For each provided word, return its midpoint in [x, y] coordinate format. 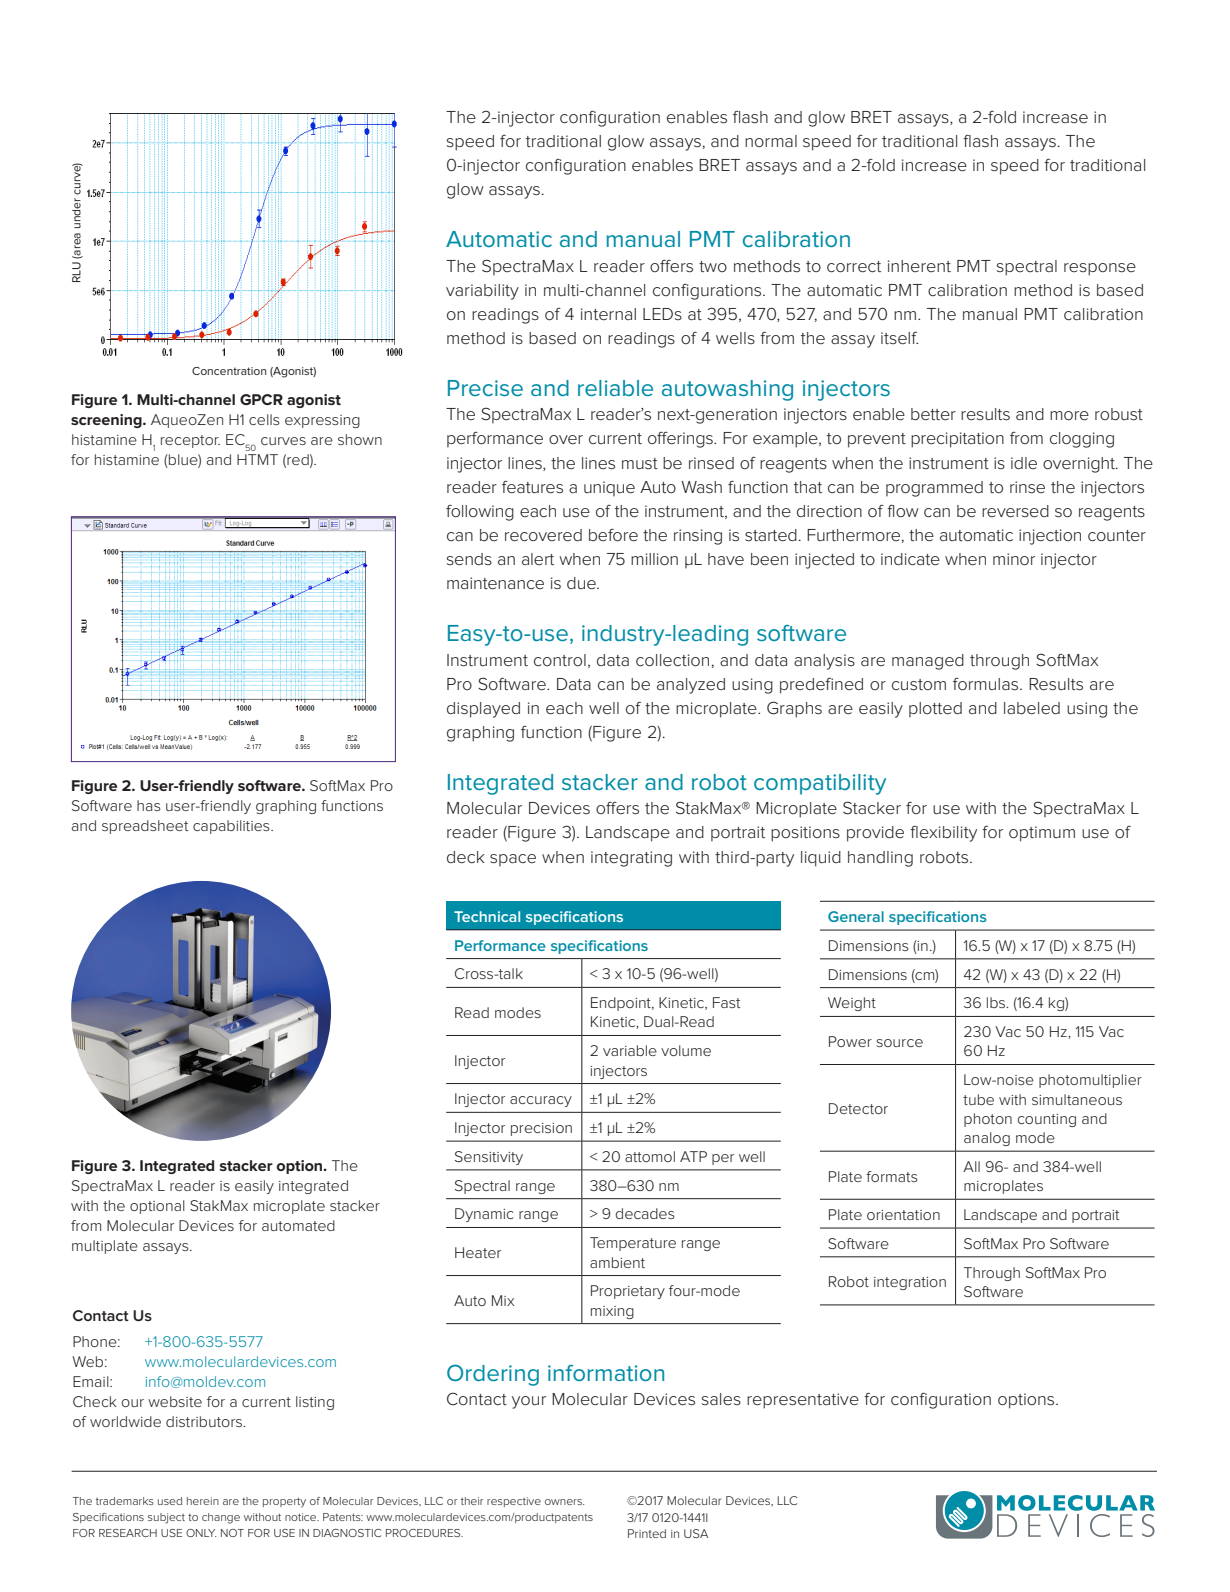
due [582, 583]
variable [630, 1050]
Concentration [229, 371]
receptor [190, 441]
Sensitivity [489, 1158]
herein [203, 1501]
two [713, 266]
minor [1014, 559]
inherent [919, 266]
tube [978, 1099]
